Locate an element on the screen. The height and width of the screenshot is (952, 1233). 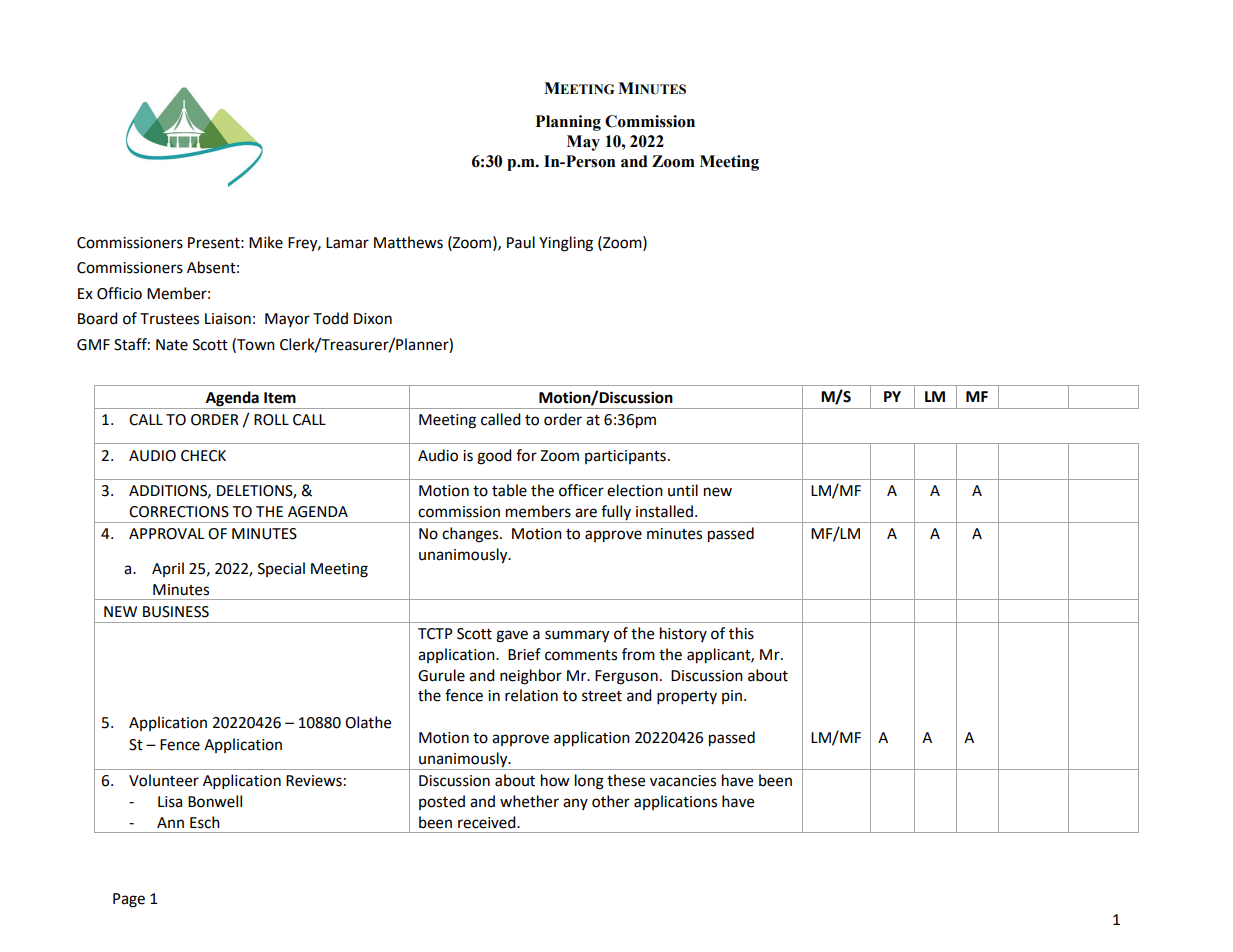
participants is located at coordinates (625, 457).
